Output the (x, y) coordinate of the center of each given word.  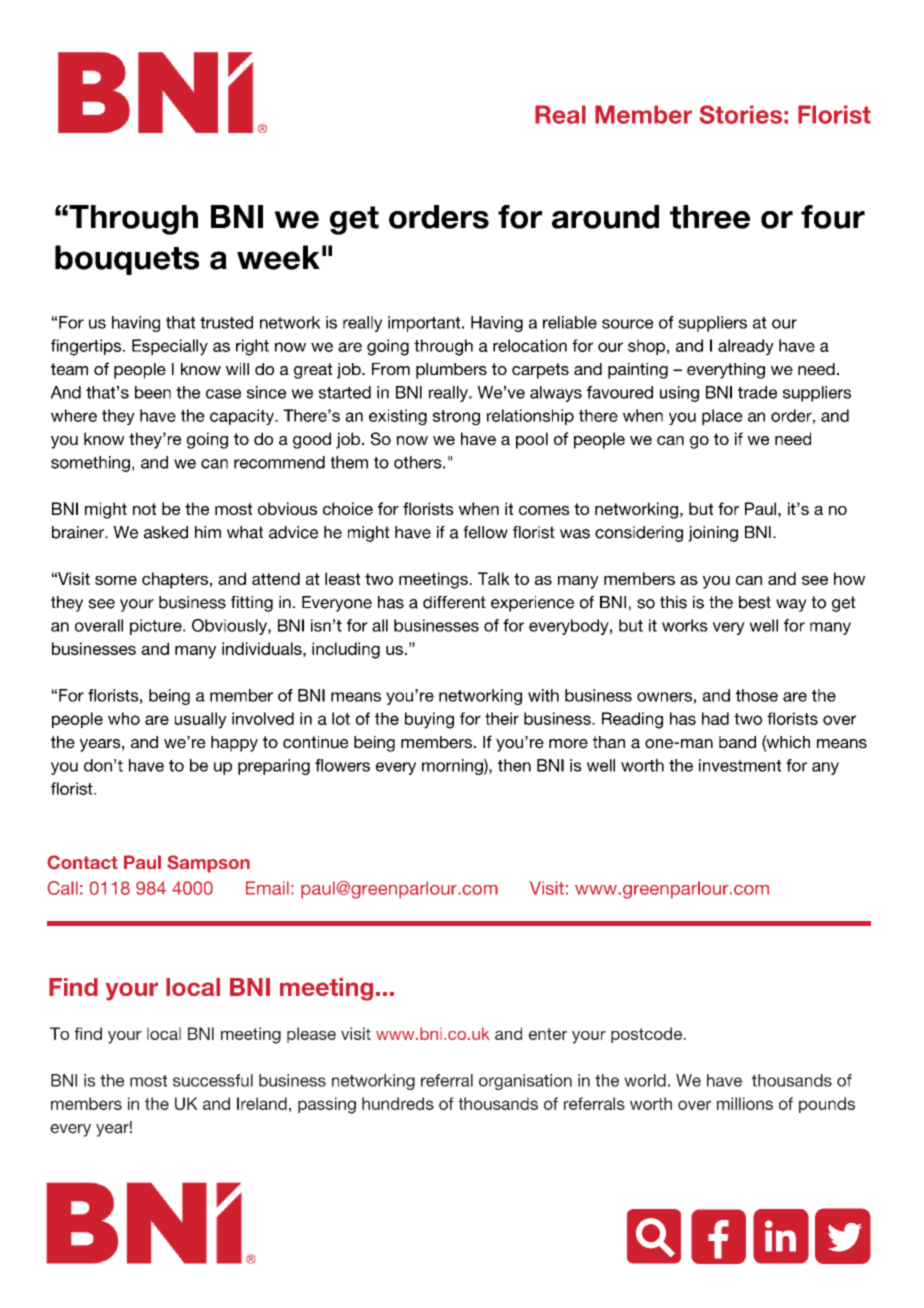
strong (456, 418)
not (144, 509)
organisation (525, 1082)
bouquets (127, 260)
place (722, 417)
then (514, 765)
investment (740, 765)
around (605, 217)
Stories (740, 114)
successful (213, 1080)
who (124, 718)
